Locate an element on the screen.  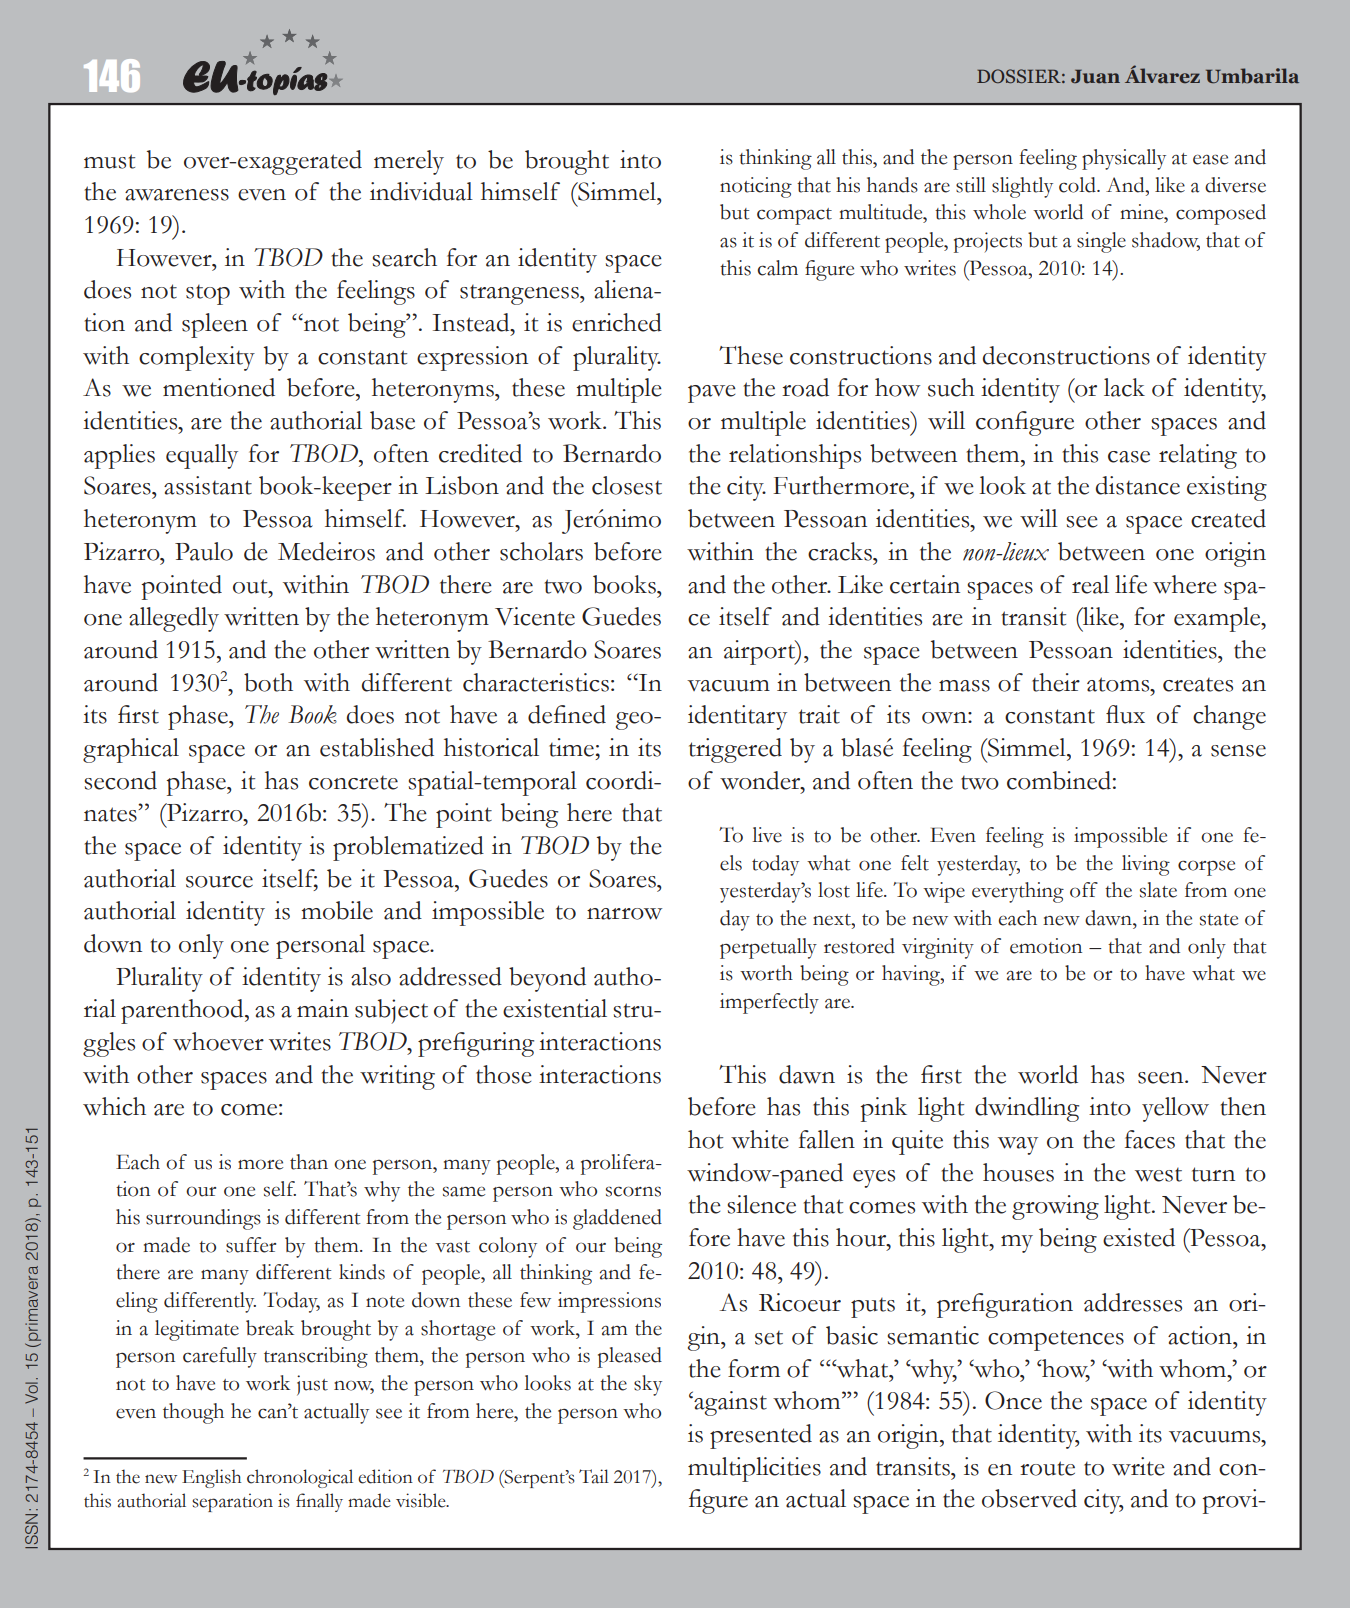
physically is located at coordinates (1124, 159).
